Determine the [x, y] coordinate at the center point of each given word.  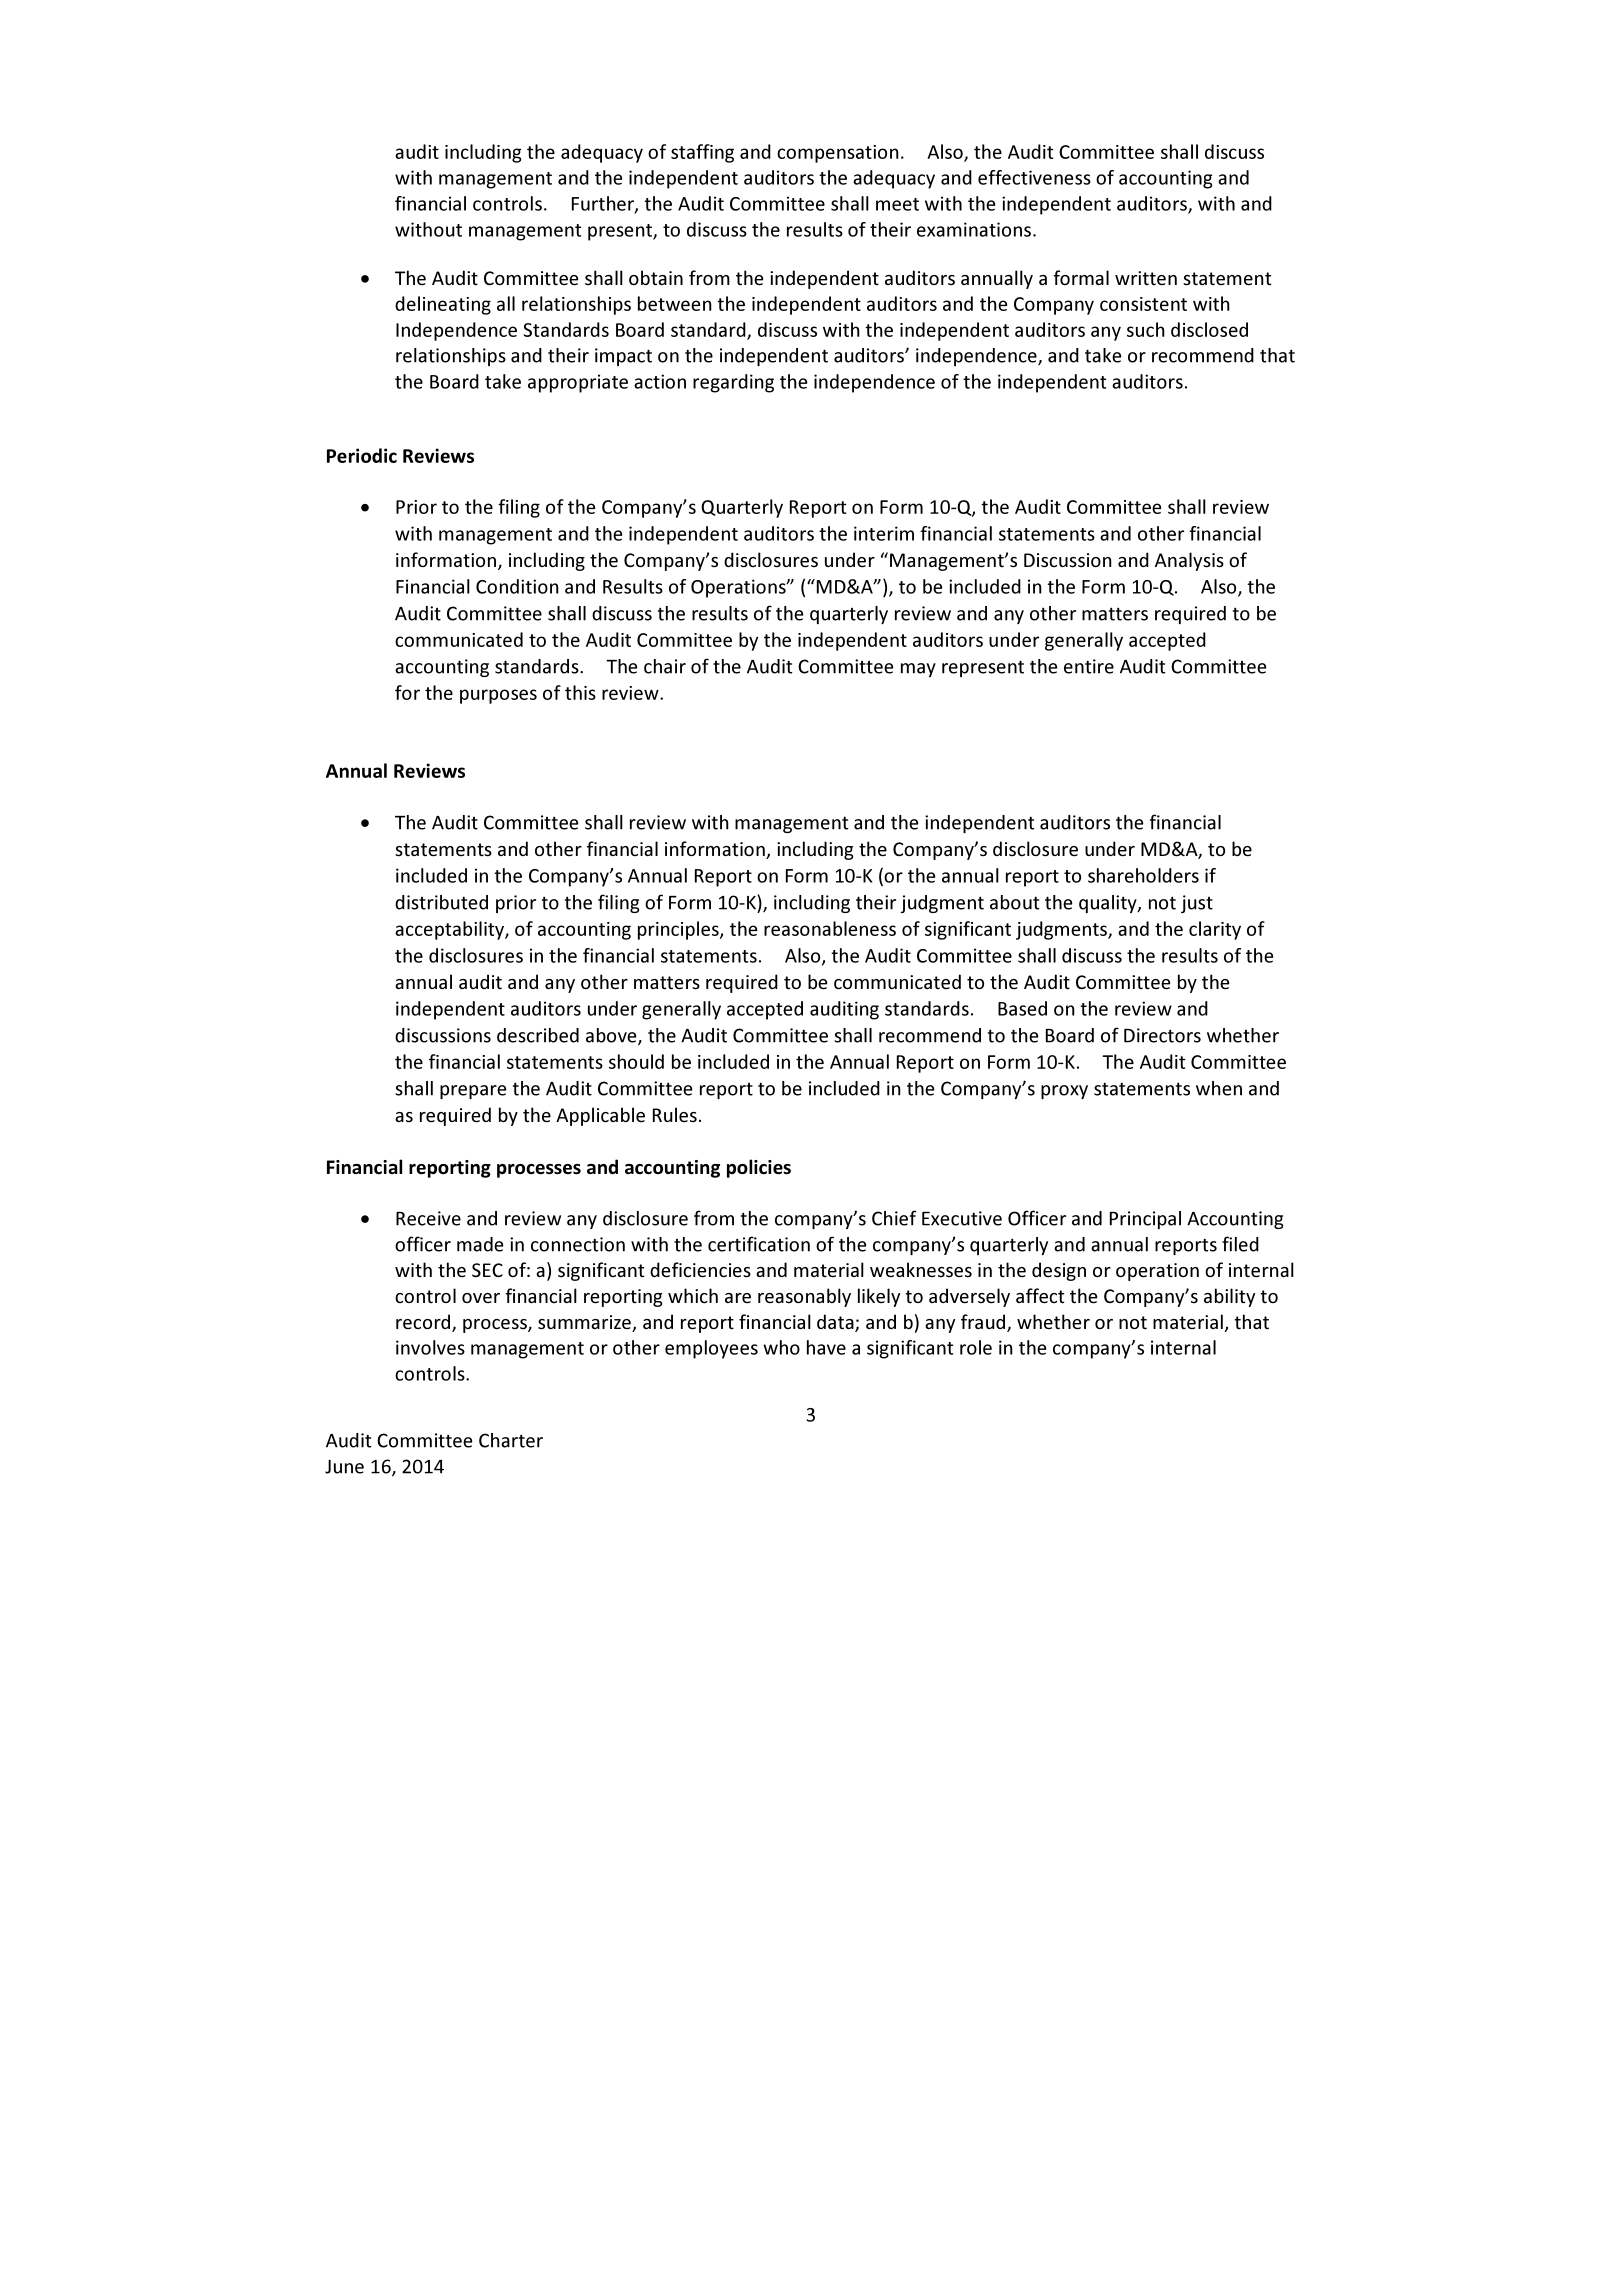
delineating [443, 305]
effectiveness [1034, 177]
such [1146, 329]
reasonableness [830, 928]
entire [1089, 666]
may [918, 670]
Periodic [362, 455]
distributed [441, 902]
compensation [838, 154]
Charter [511, 1440]
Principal [1145, 1220]
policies [759, 1168]
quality [1109, 904]
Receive [428, 1218]
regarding [733, 383]
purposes [498, 696]
